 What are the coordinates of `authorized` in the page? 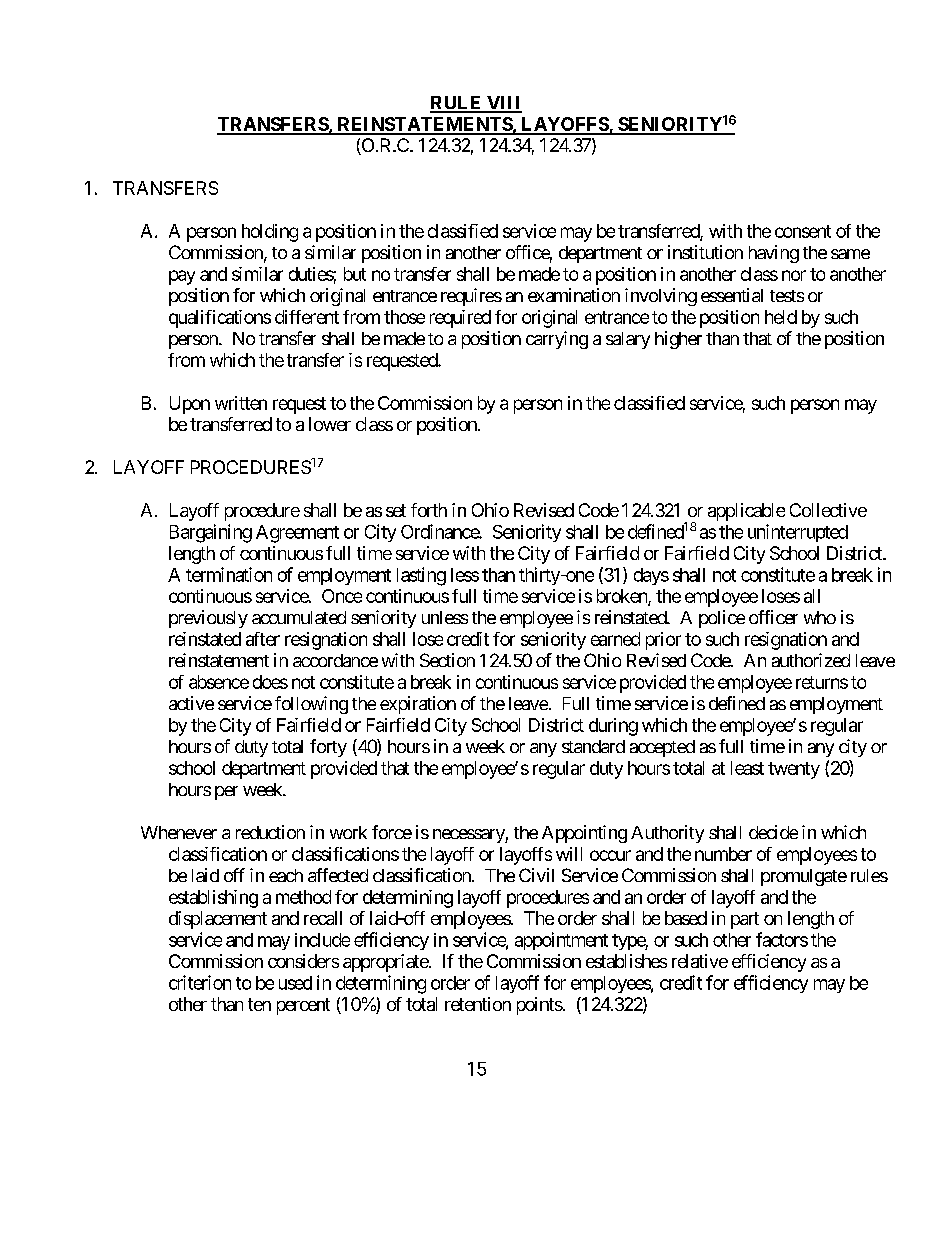 It's located at (811, 660).
